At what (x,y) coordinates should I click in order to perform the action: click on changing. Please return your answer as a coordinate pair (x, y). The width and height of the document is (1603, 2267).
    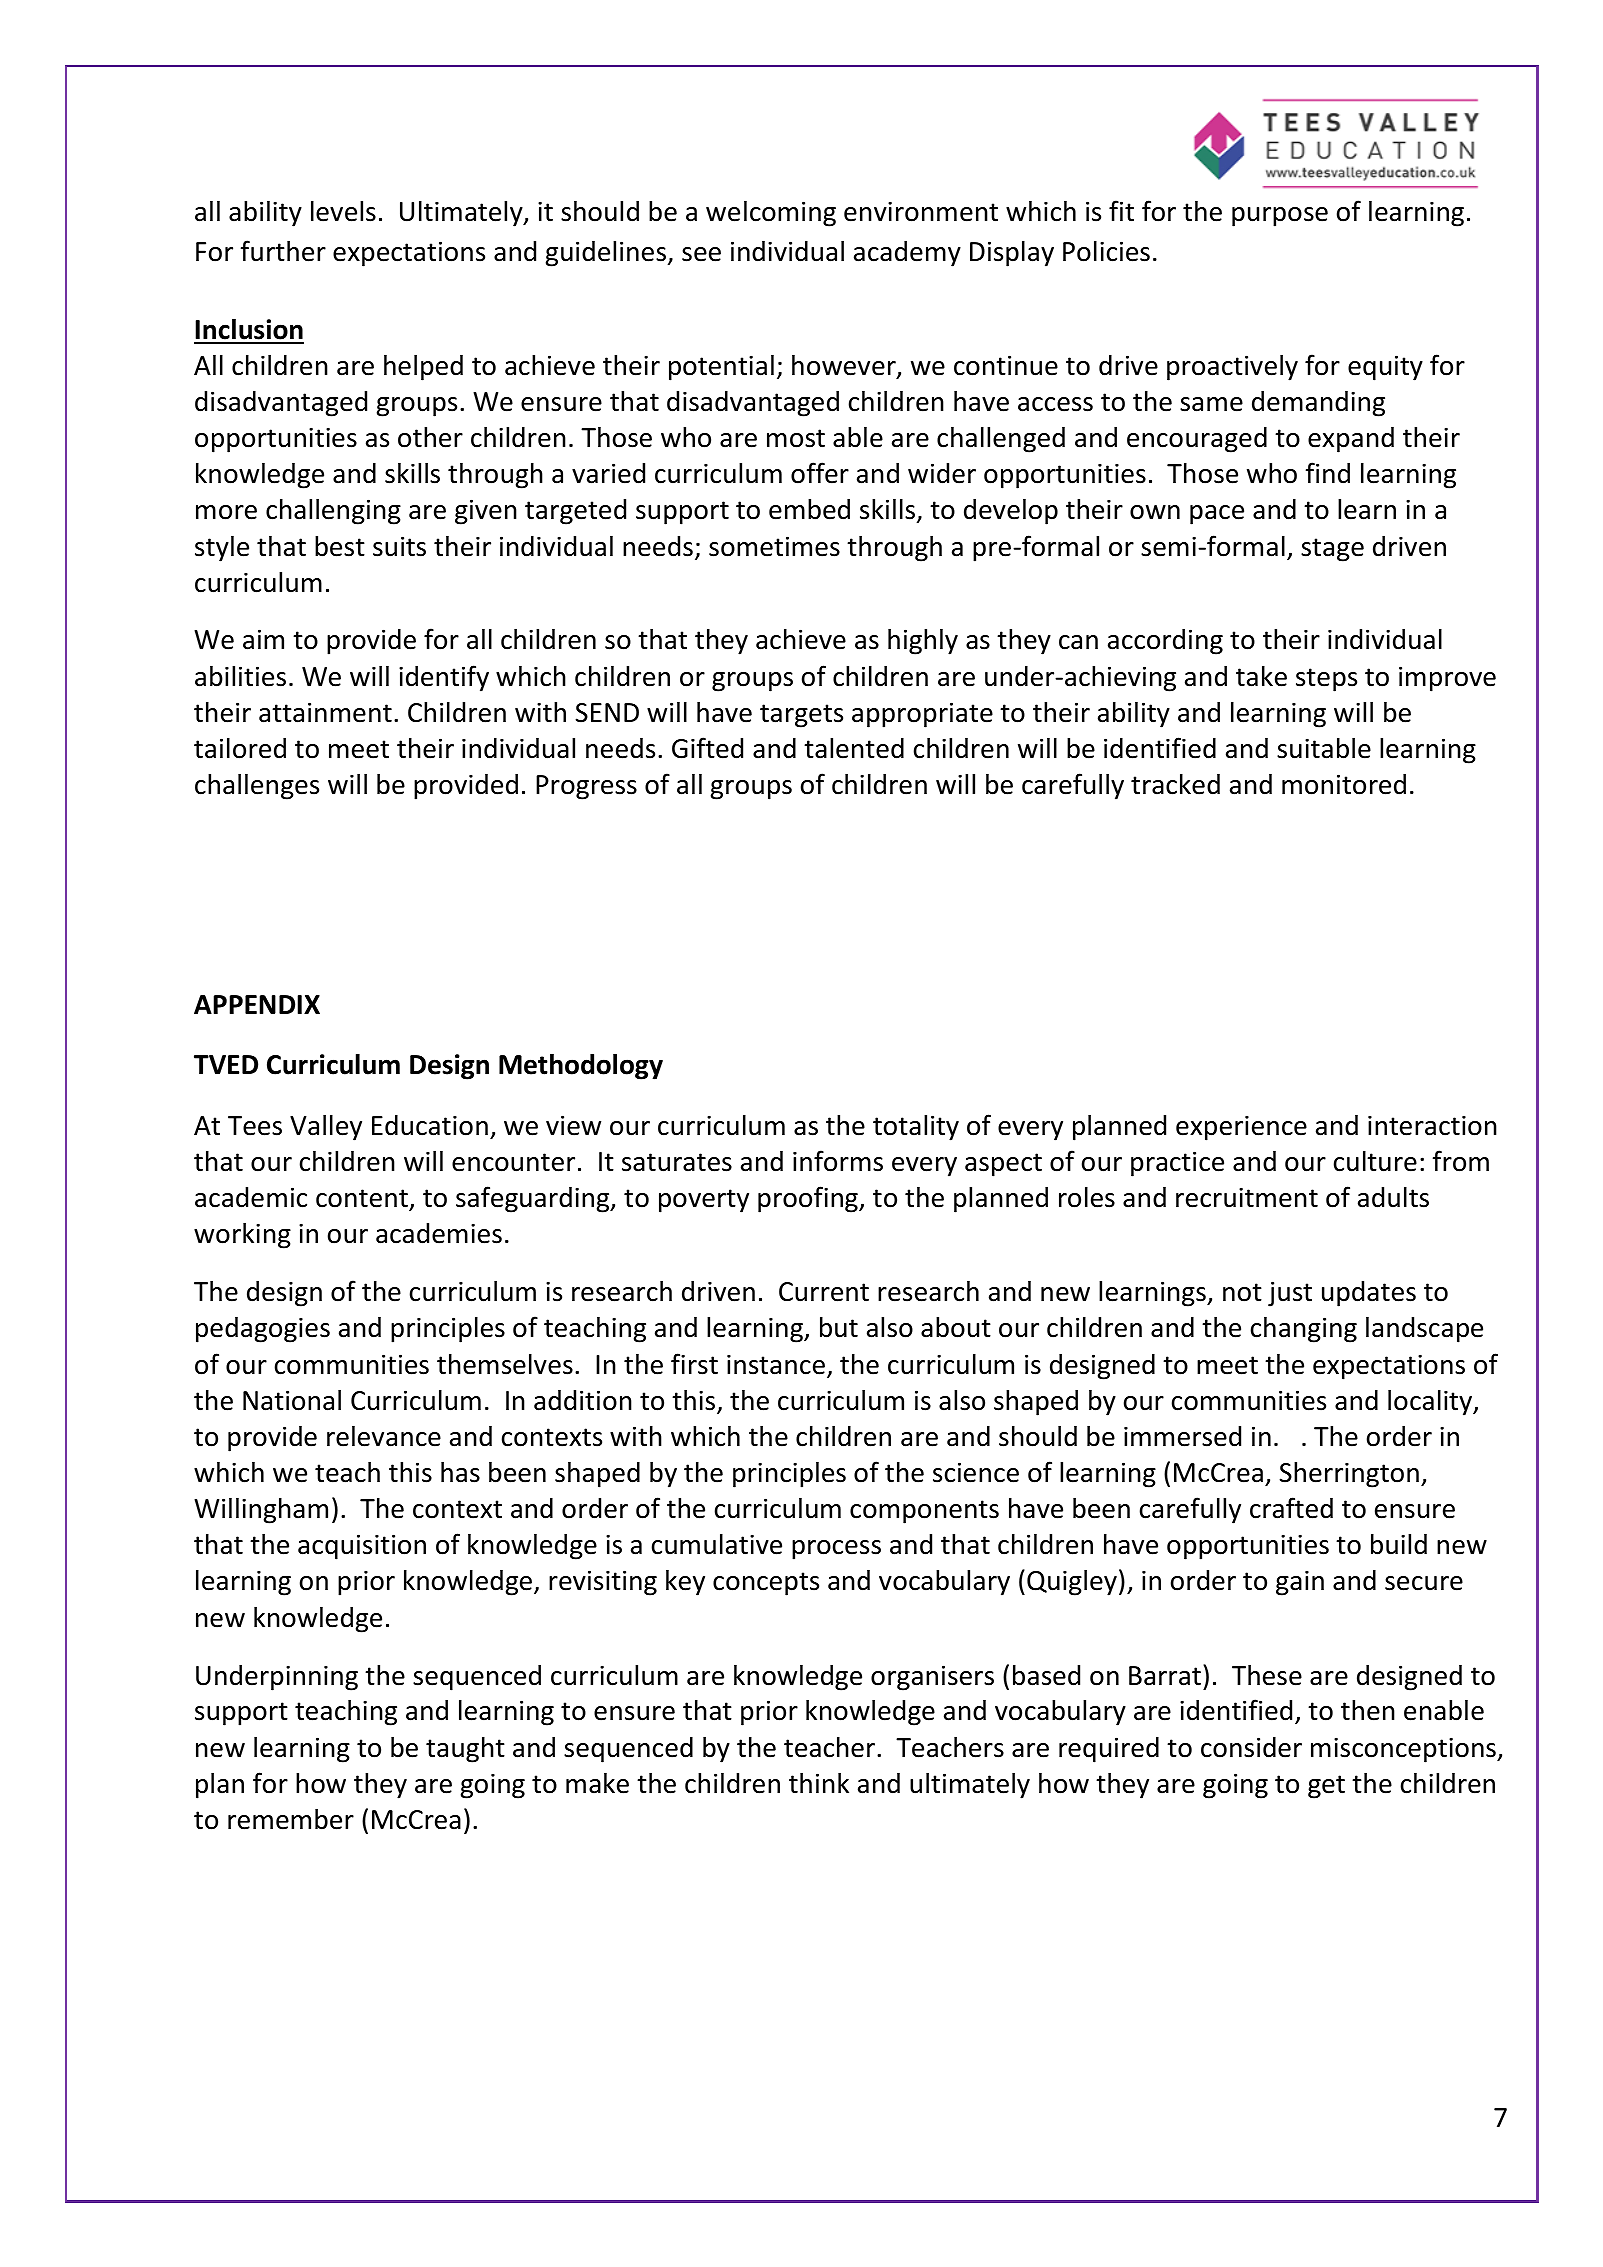
    Looking at the image, I should click on (1304, 1329).
